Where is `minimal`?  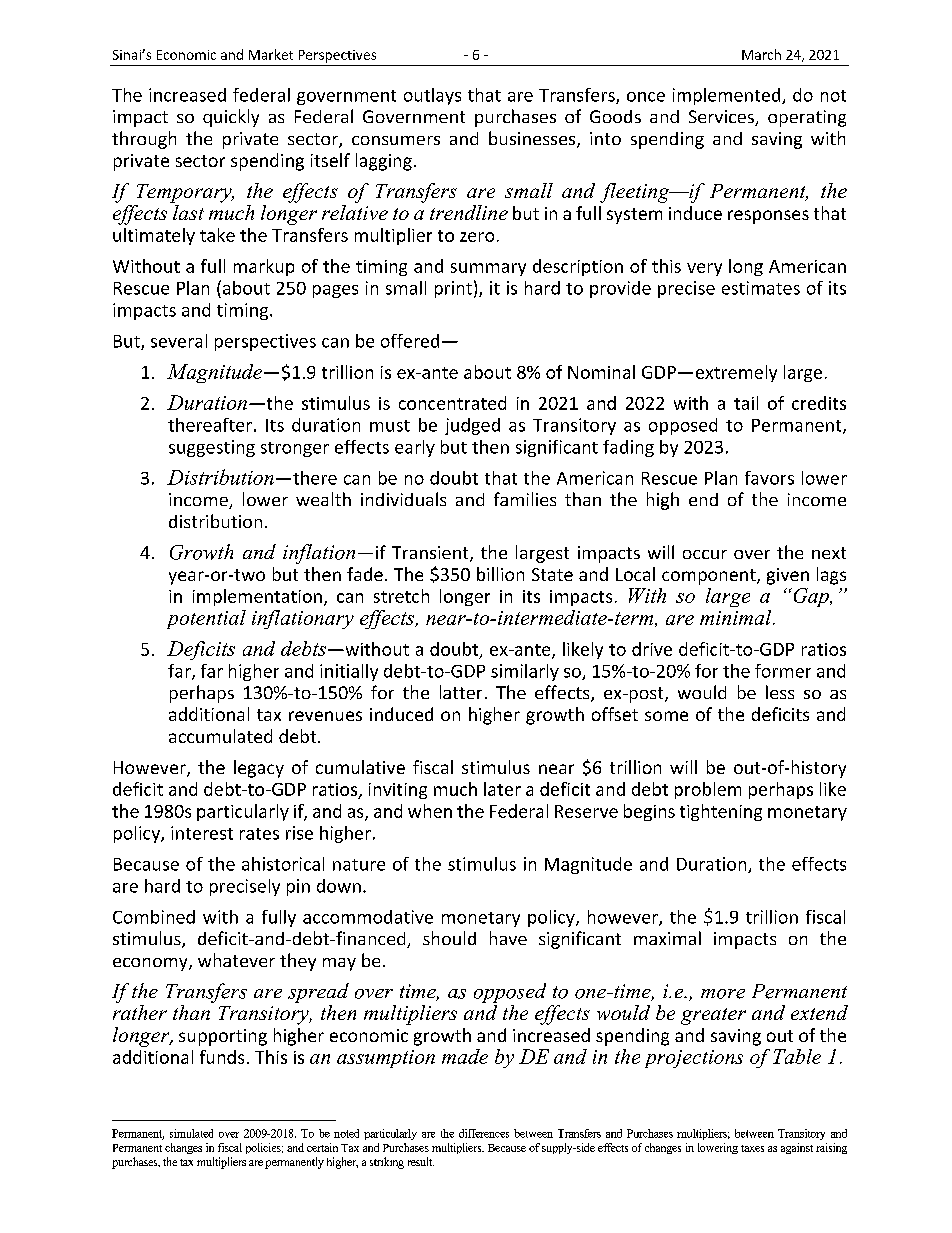 minimal is located at coordinates (737, 617).
